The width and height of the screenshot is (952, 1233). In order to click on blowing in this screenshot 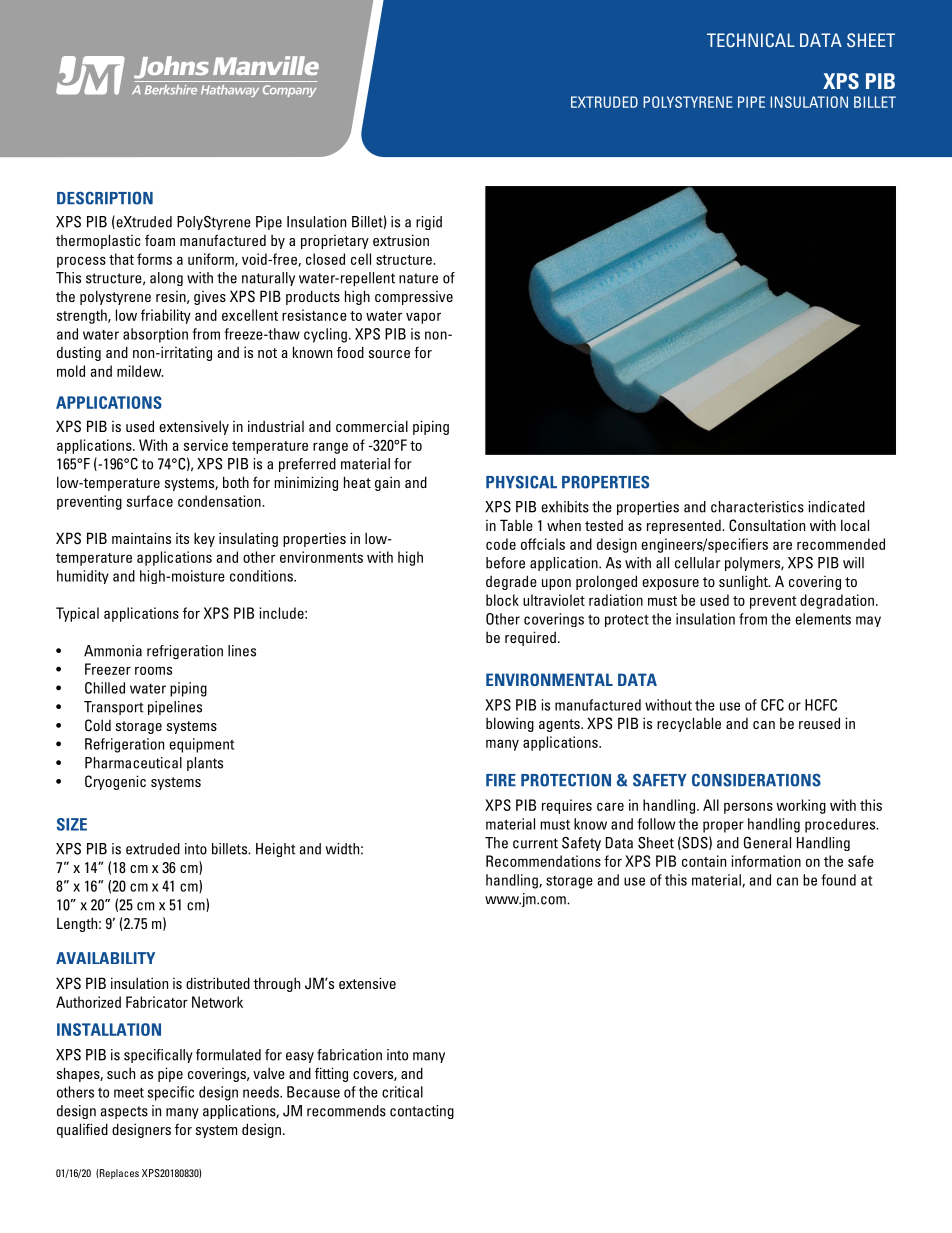, I will do `click(510, 724)`.
